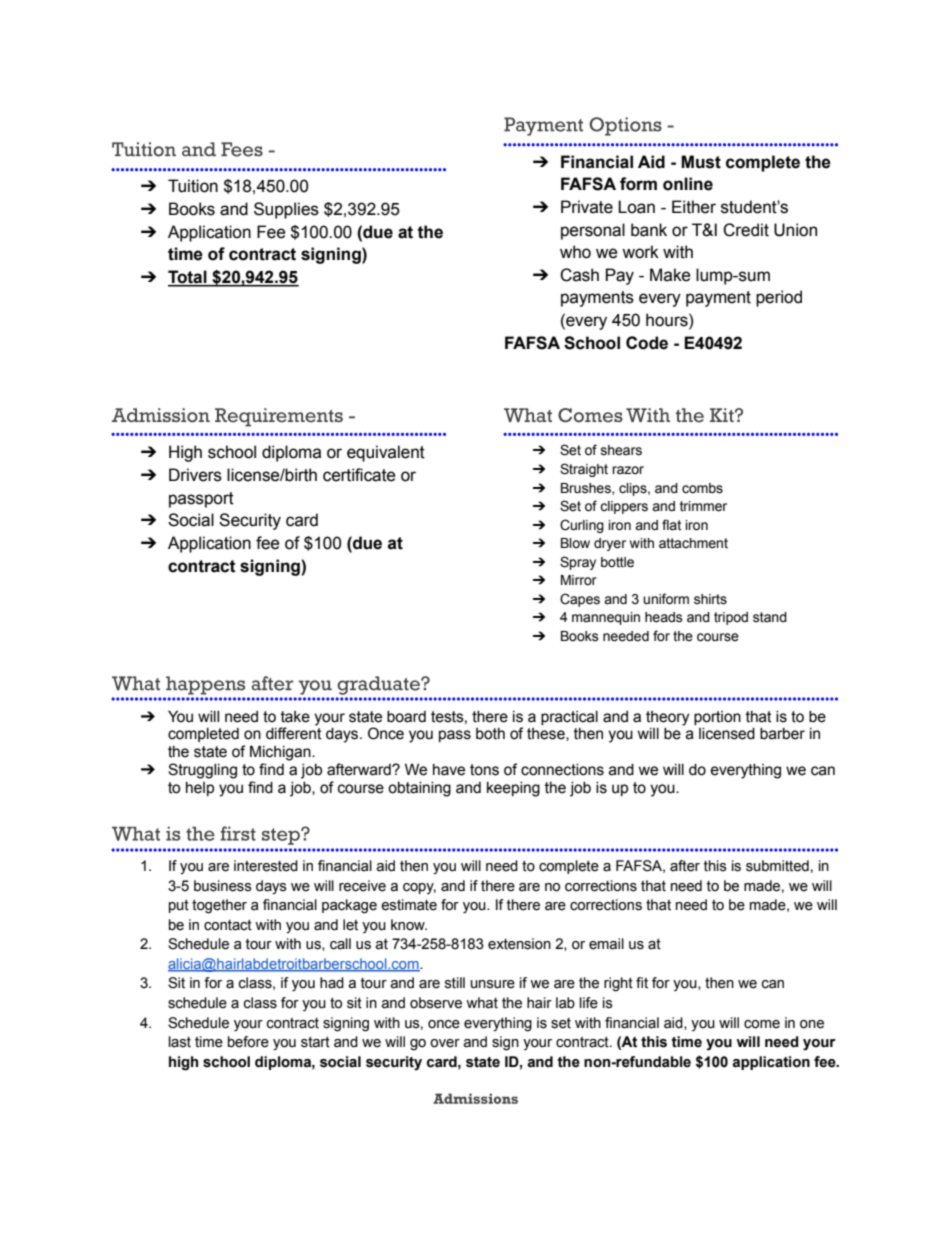  Describe the element at coordinates (242, 149) in the document. I see `Fees` at that location.
